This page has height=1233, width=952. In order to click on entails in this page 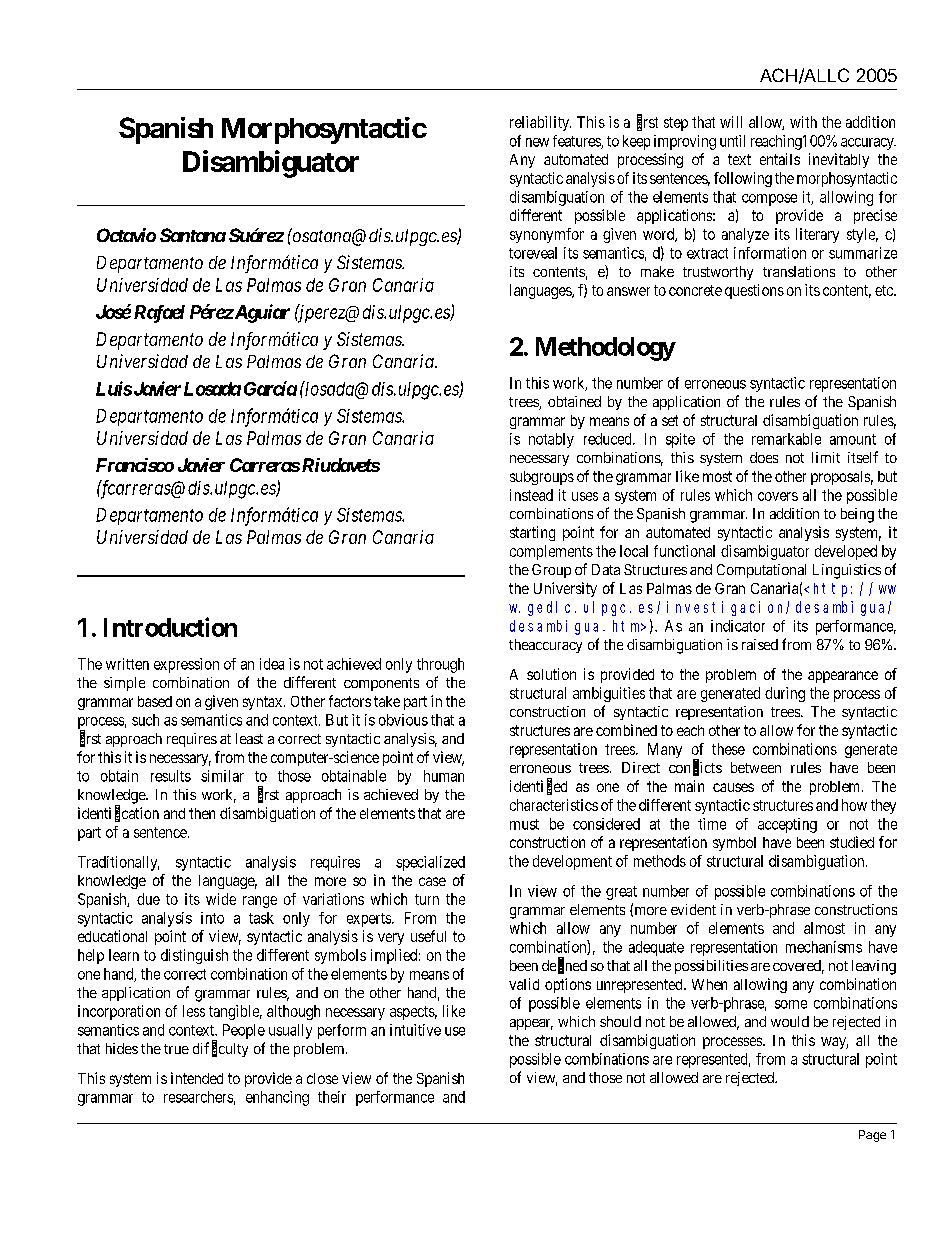, I will do `click(780, 159)`.
